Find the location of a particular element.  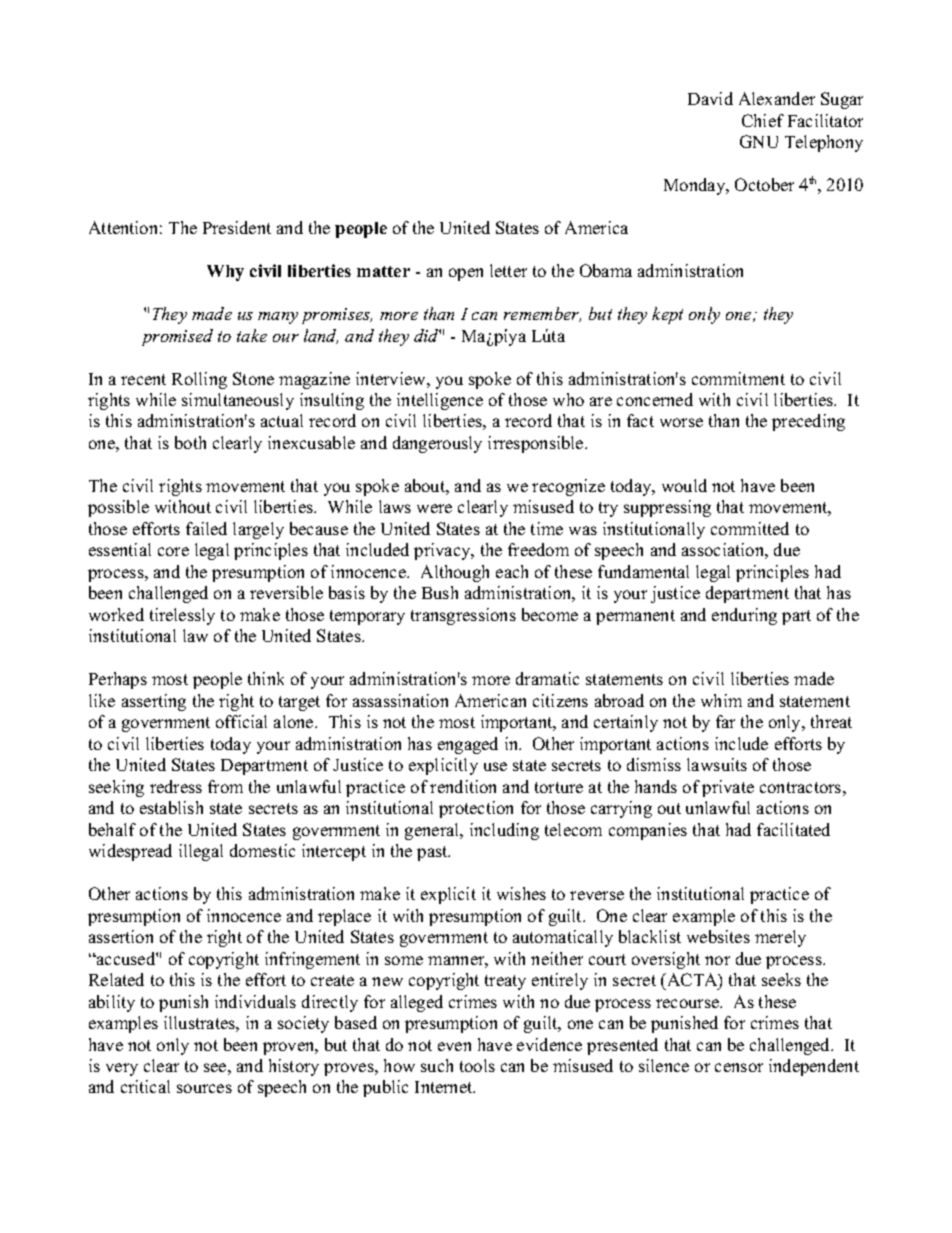

engaged is located at coordinates (468, 745).
